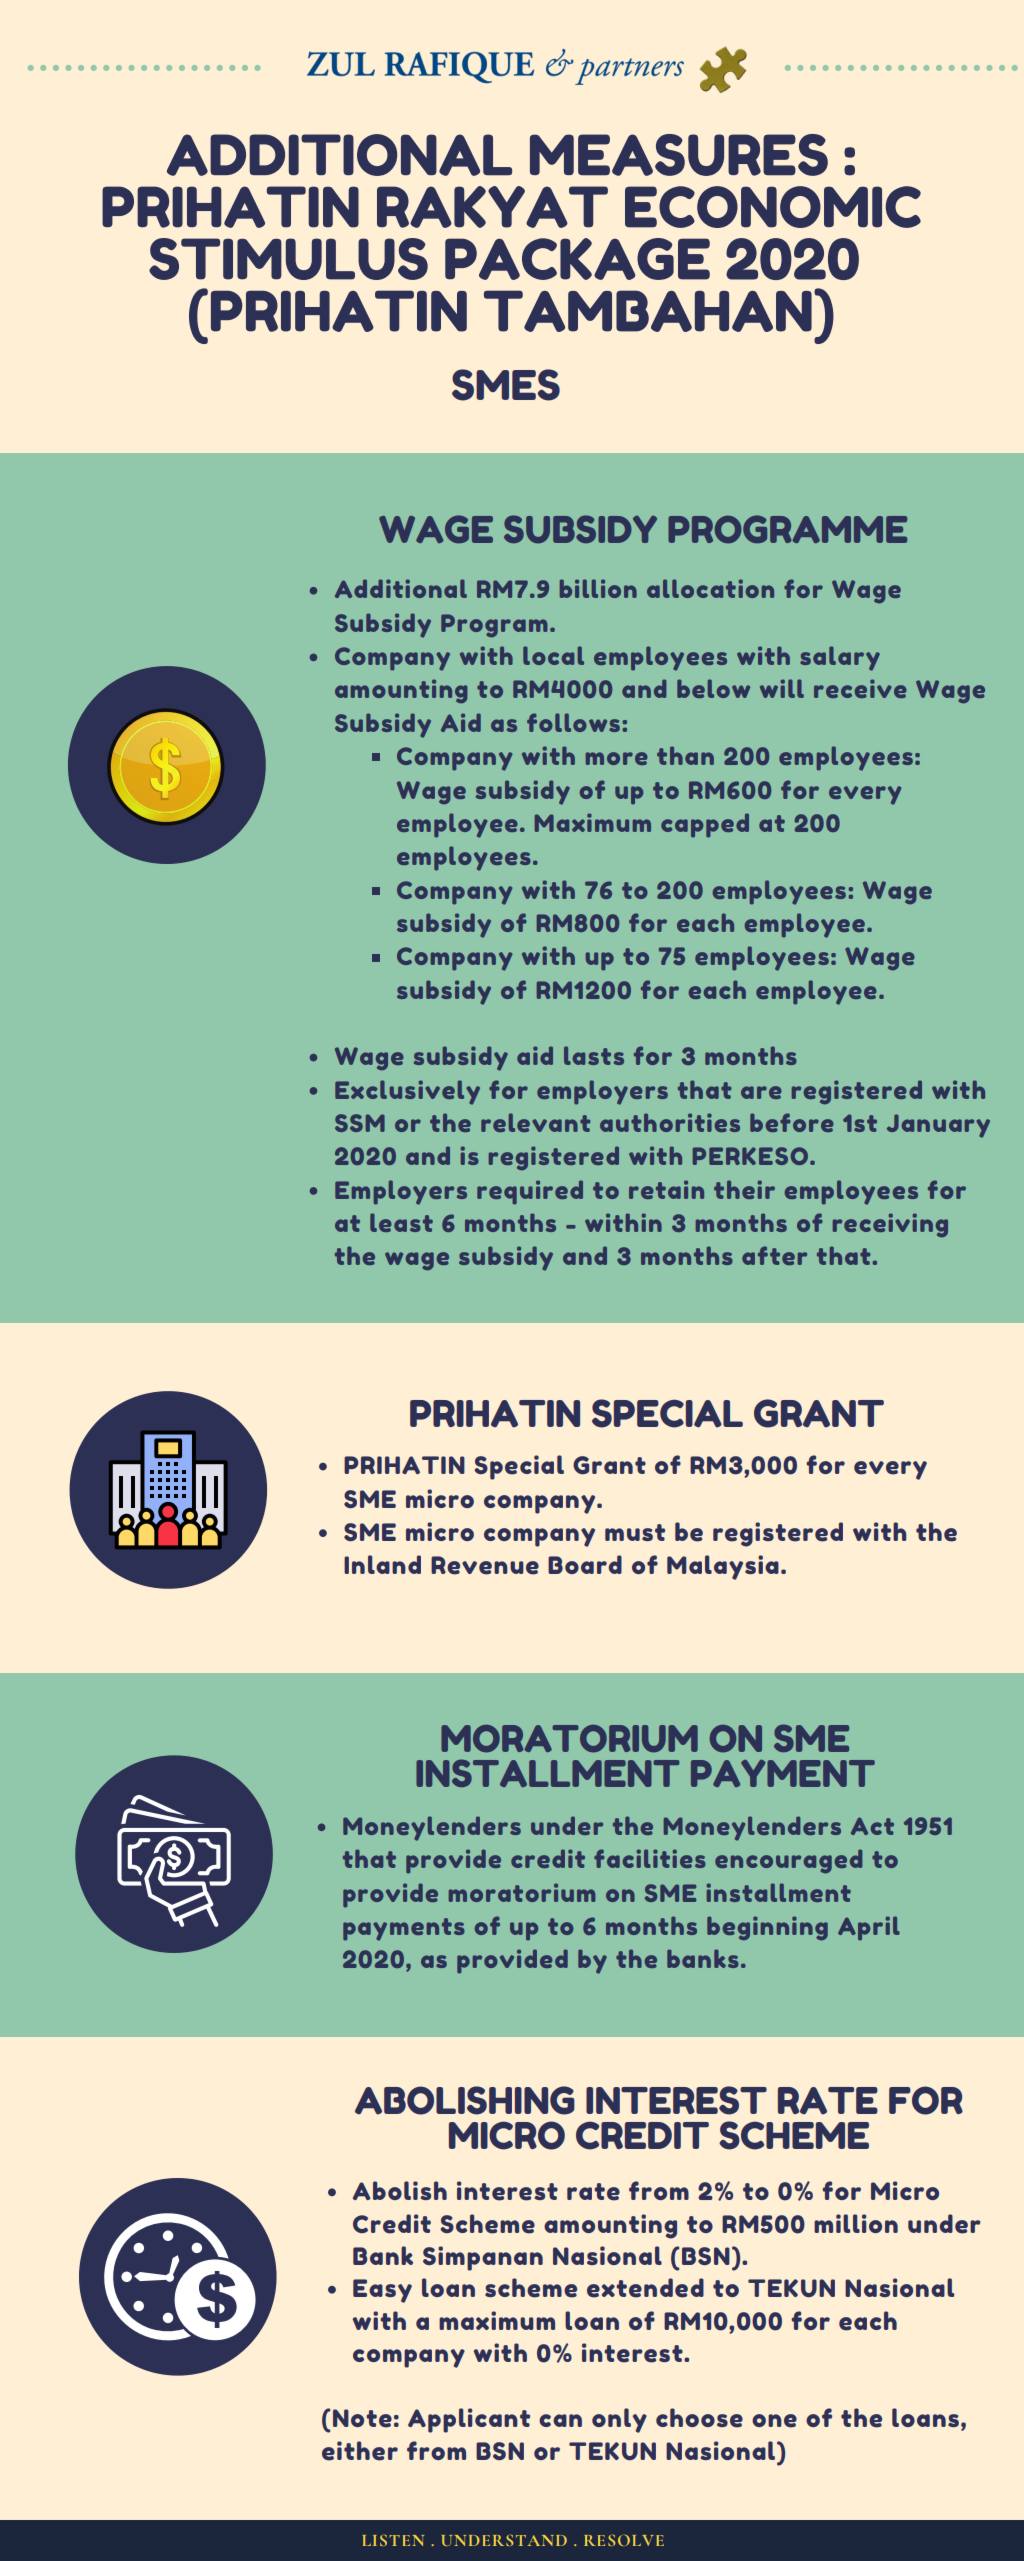 Image resolution: width=1024 pixels, height=2561 pixels. I want to click on least, so click(401, 1222).
